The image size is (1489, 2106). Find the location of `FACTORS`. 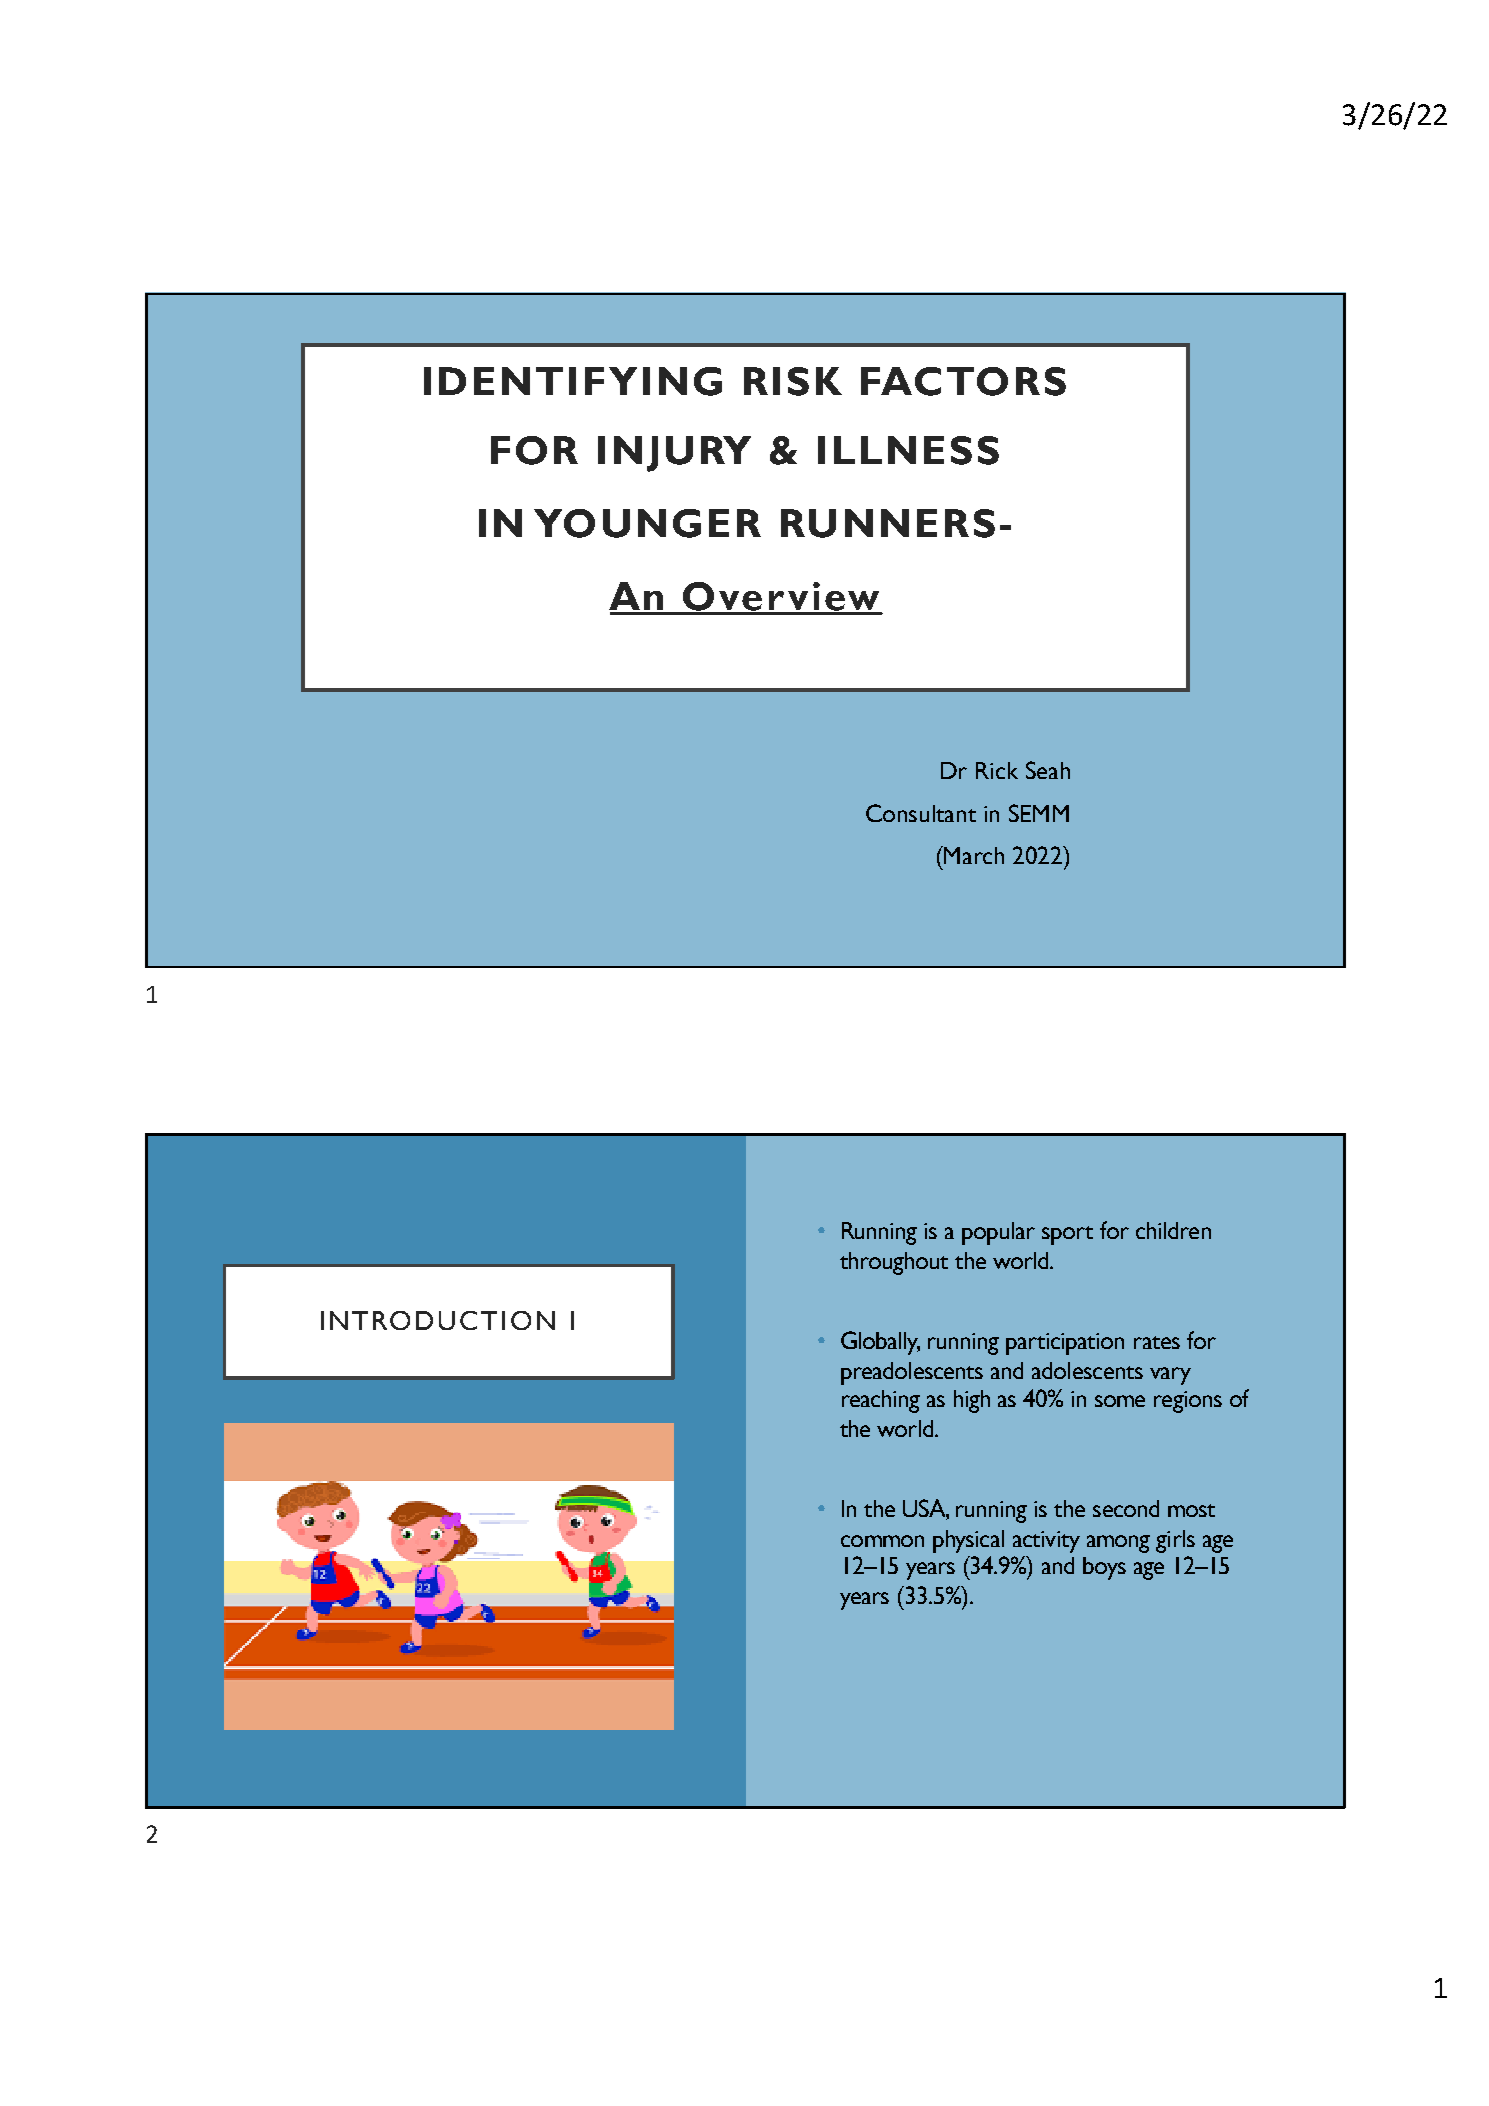

FACTORS is located at coordinates (963, 381).
